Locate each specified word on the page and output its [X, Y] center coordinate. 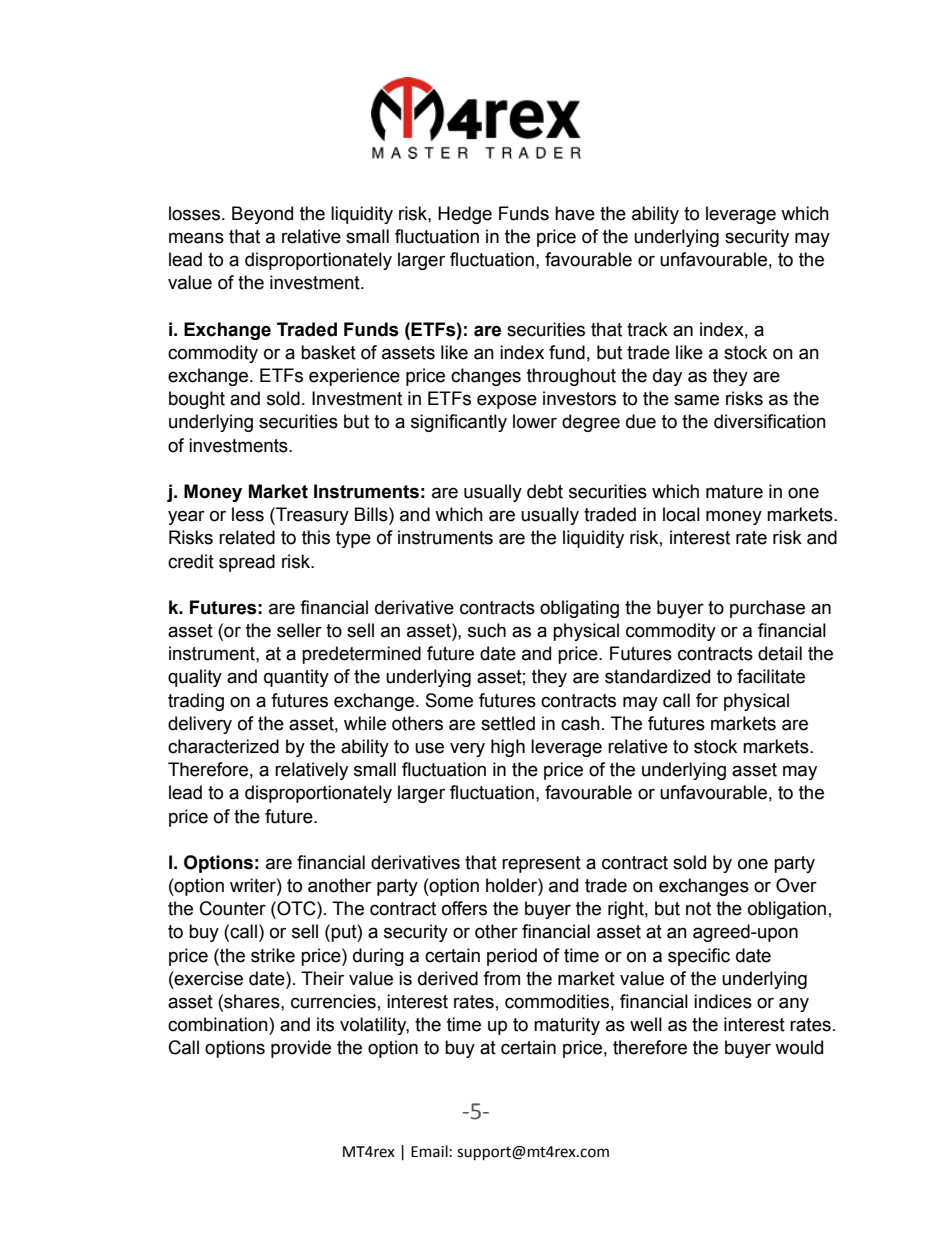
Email [429, 1151]
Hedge [465, 215]
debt [545, 491]
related [247, 537]
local [681, 514]
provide [301, 1049]
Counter [233, 908]
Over [796, 885]
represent [541, 864]
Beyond [262, 215]
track [647, 329]
